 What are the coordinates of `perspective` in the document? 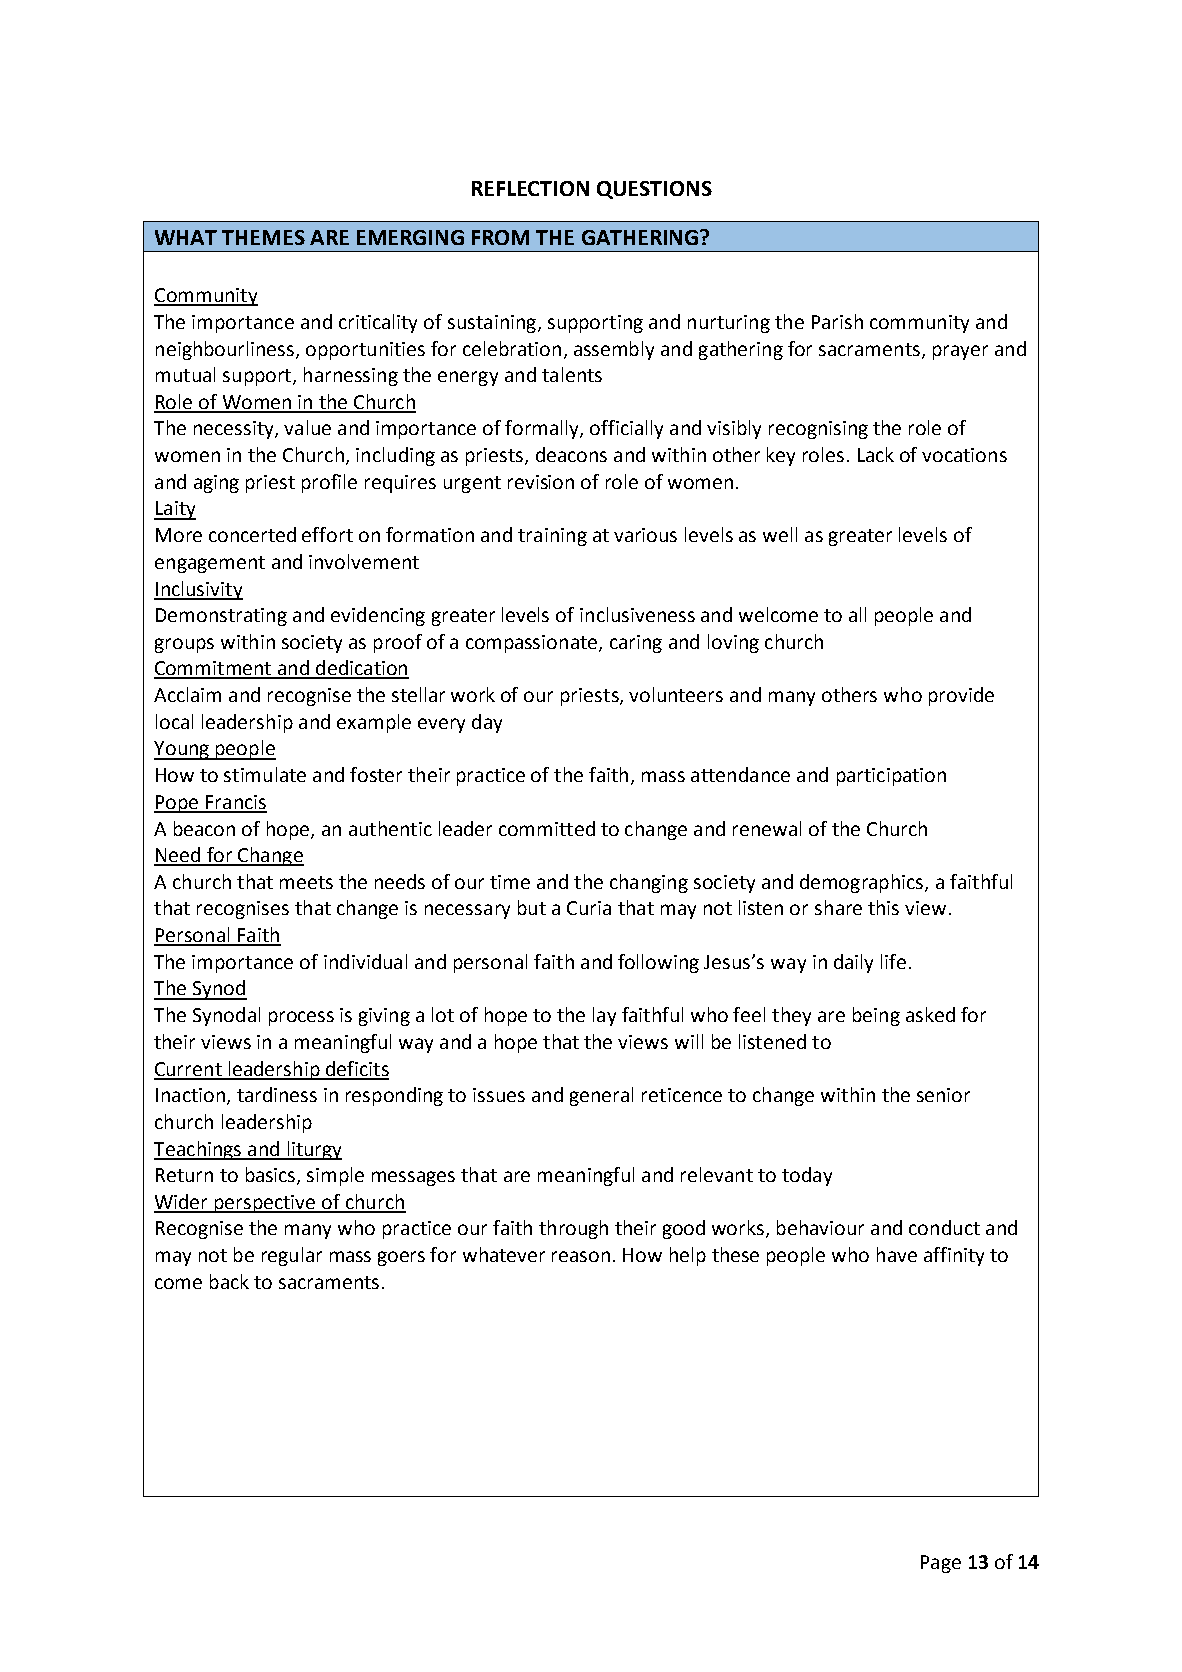 It's located at (265, 1204).
